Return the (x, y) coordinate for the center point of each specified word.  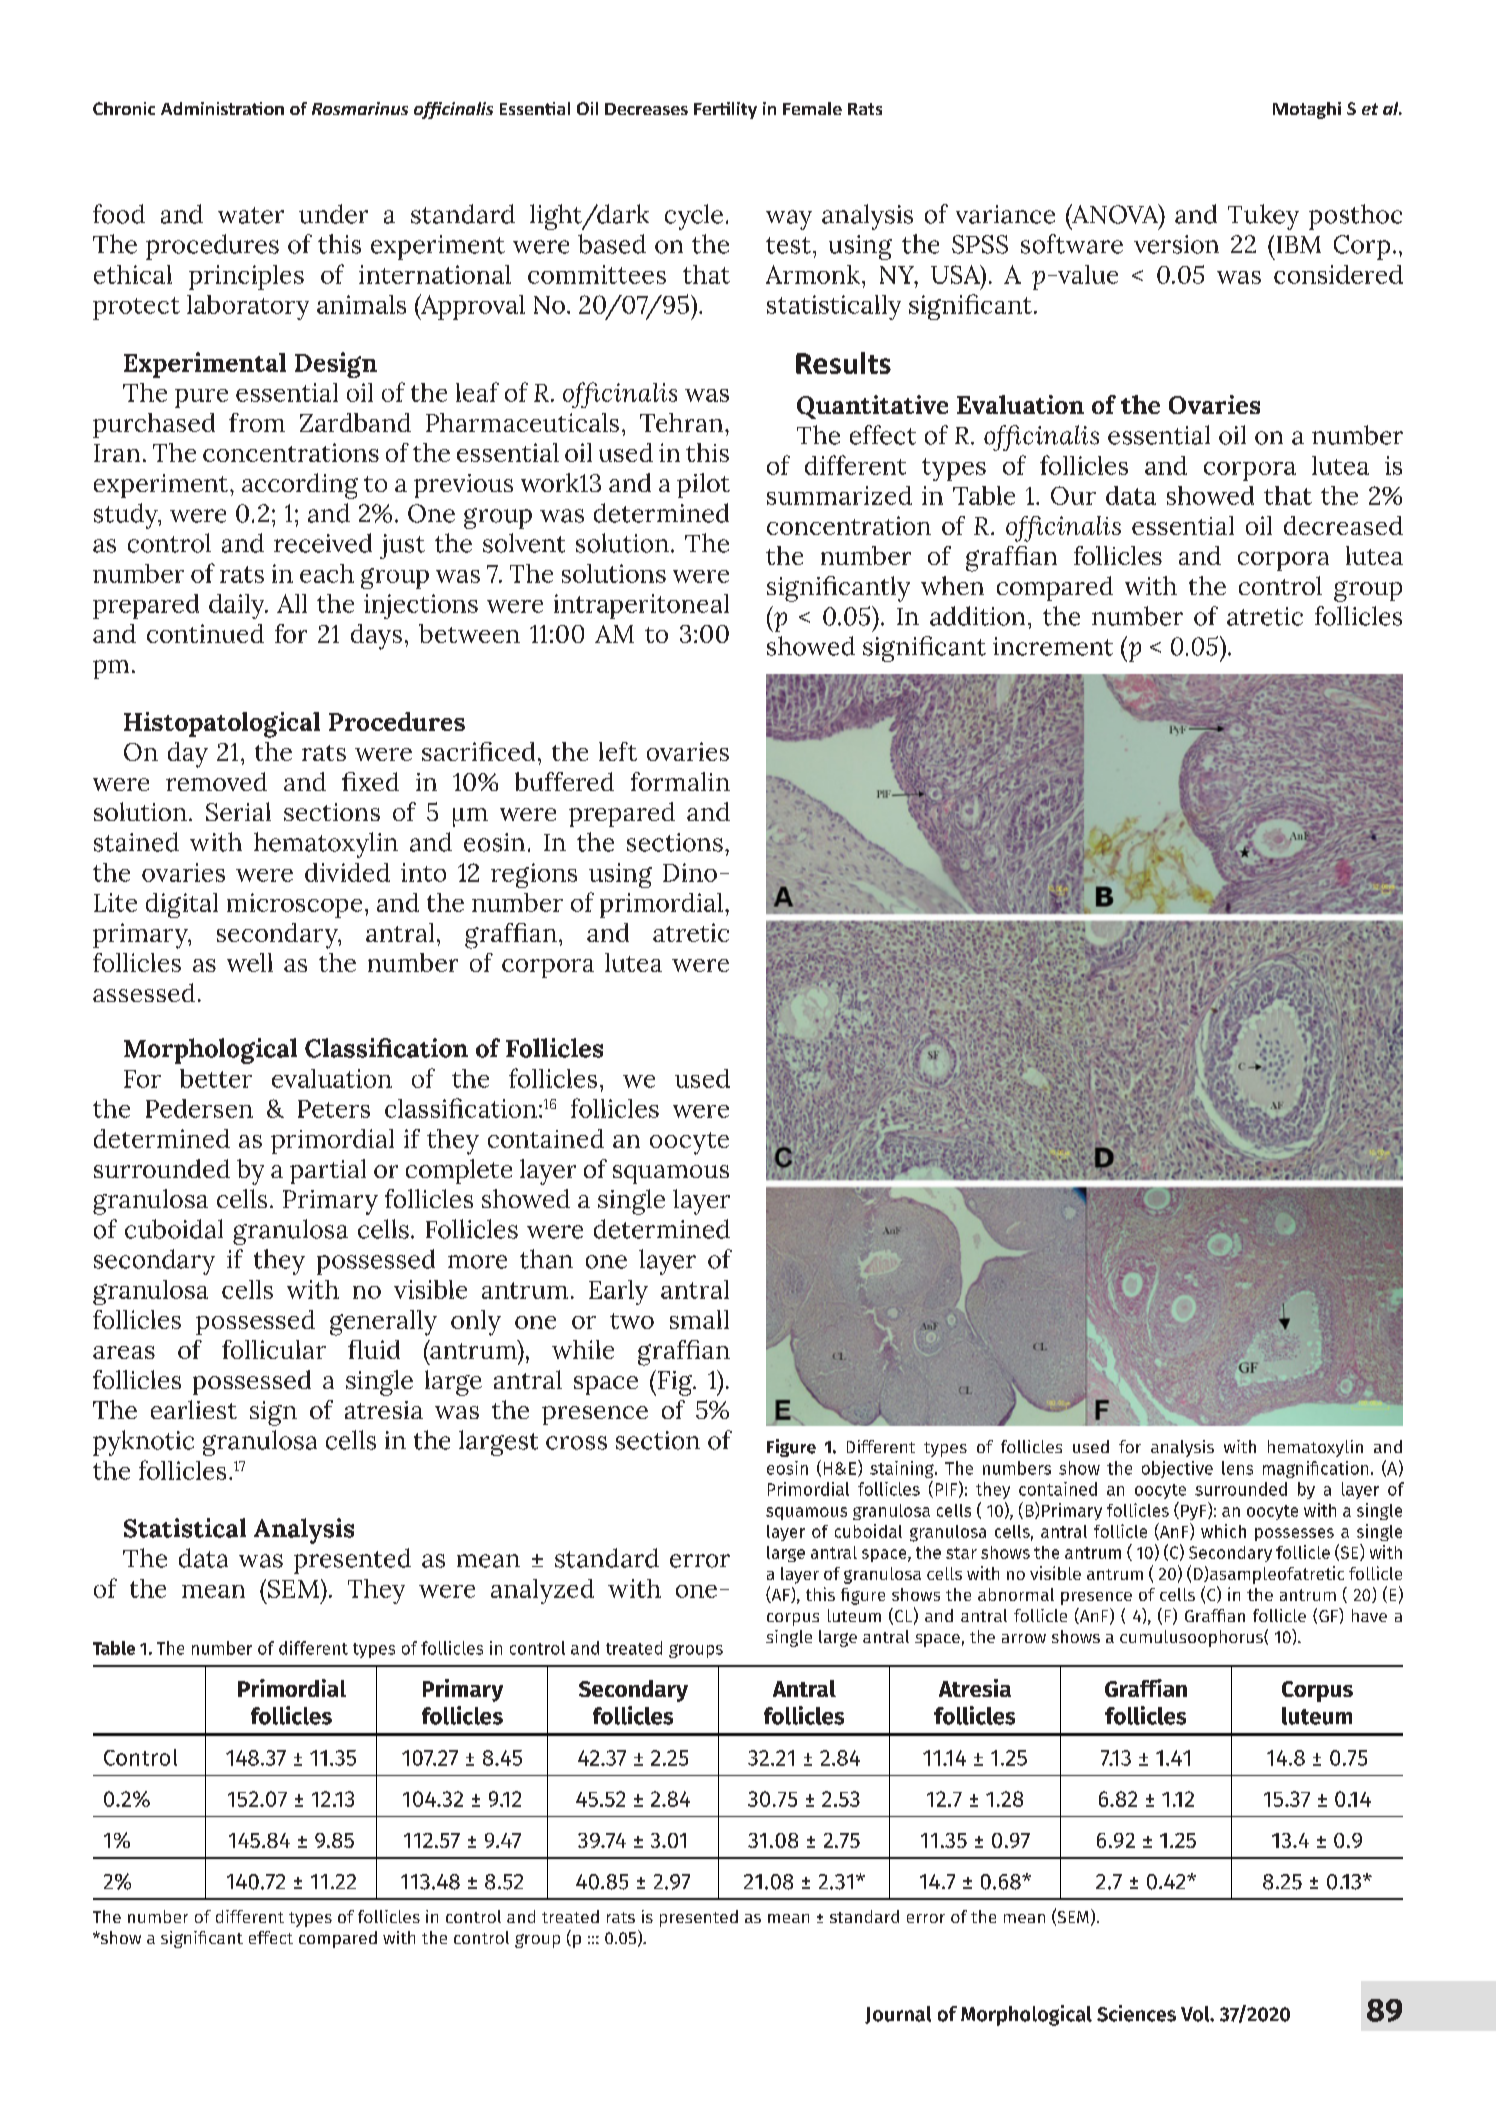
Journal (898, 2015)
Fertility (725, 110)
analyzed (542, 1591)
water (251, 215)
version (1176, 244)
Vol (1196, 2014)
